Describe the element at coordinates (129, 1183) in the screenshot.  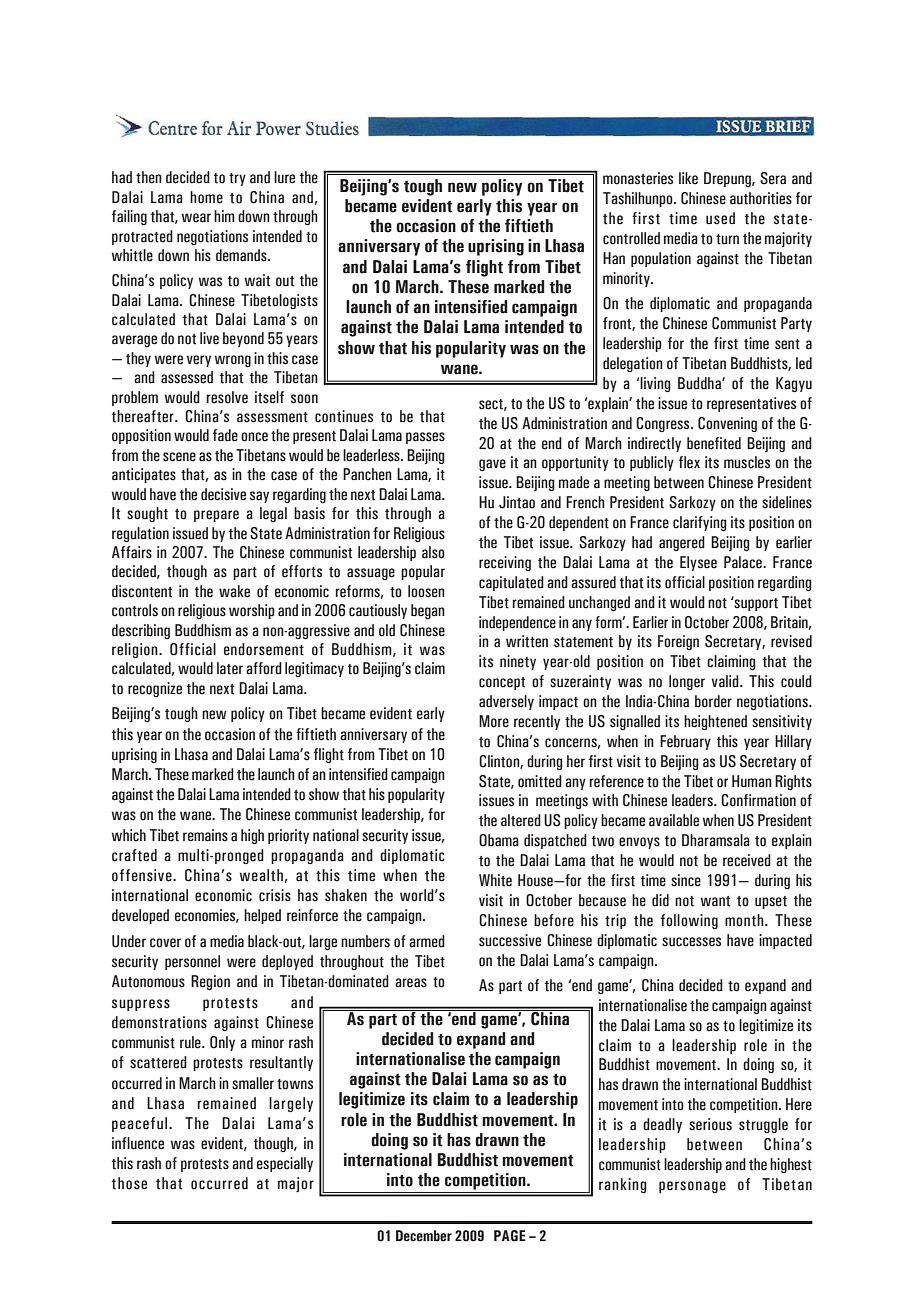
I see `those` at that location.
